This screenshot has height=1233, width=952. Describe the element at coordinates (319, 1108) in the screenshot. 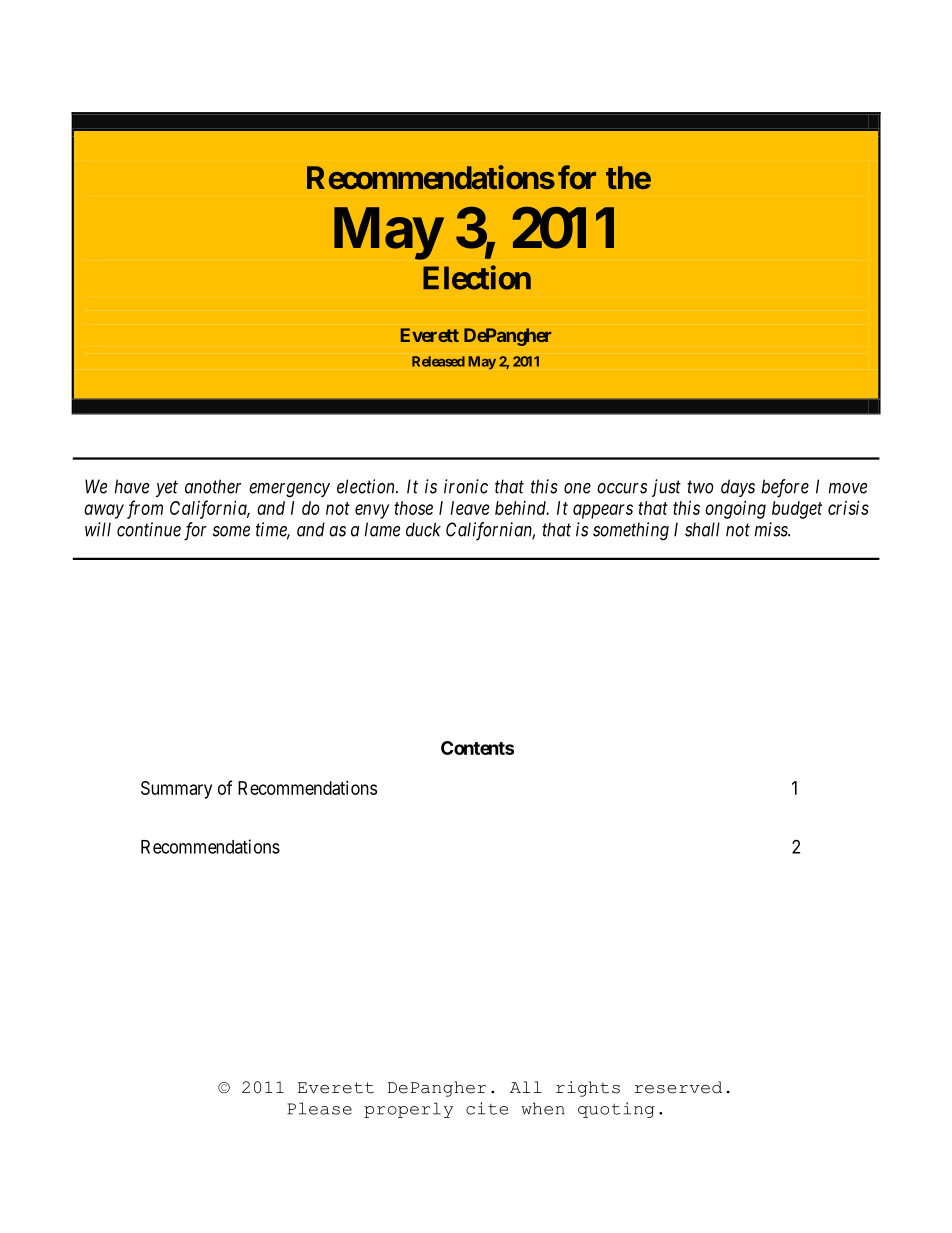

I see `Please` at that location.
